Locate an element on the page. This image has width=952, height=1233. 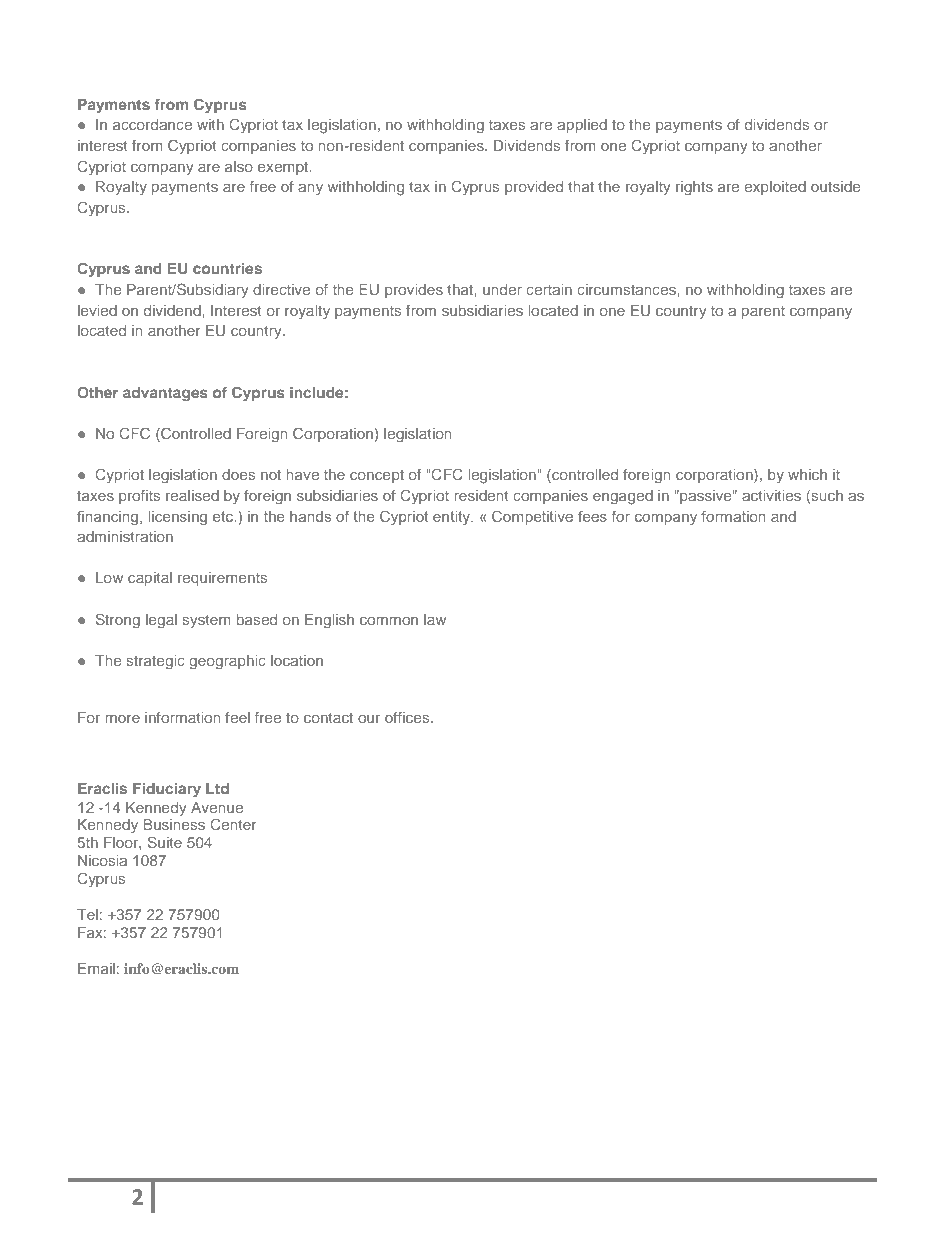
activities is located at coordinates (771, 495).
